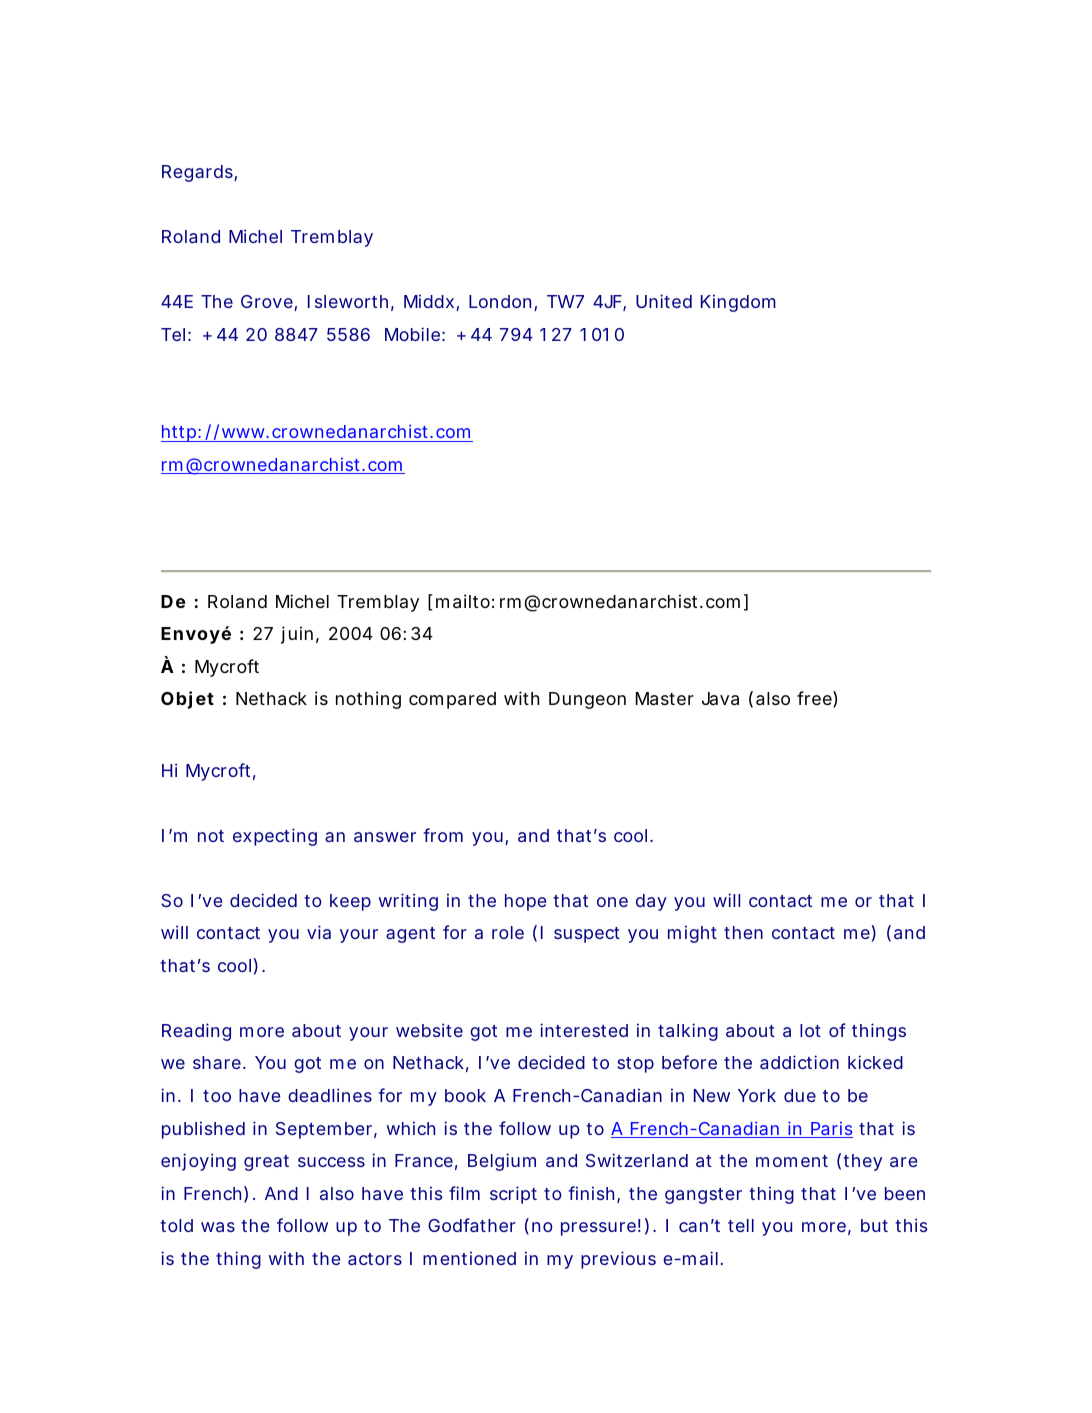  Describe the element at coordinates (198, 173) in the screenshot. I see `Regards` at that location.
